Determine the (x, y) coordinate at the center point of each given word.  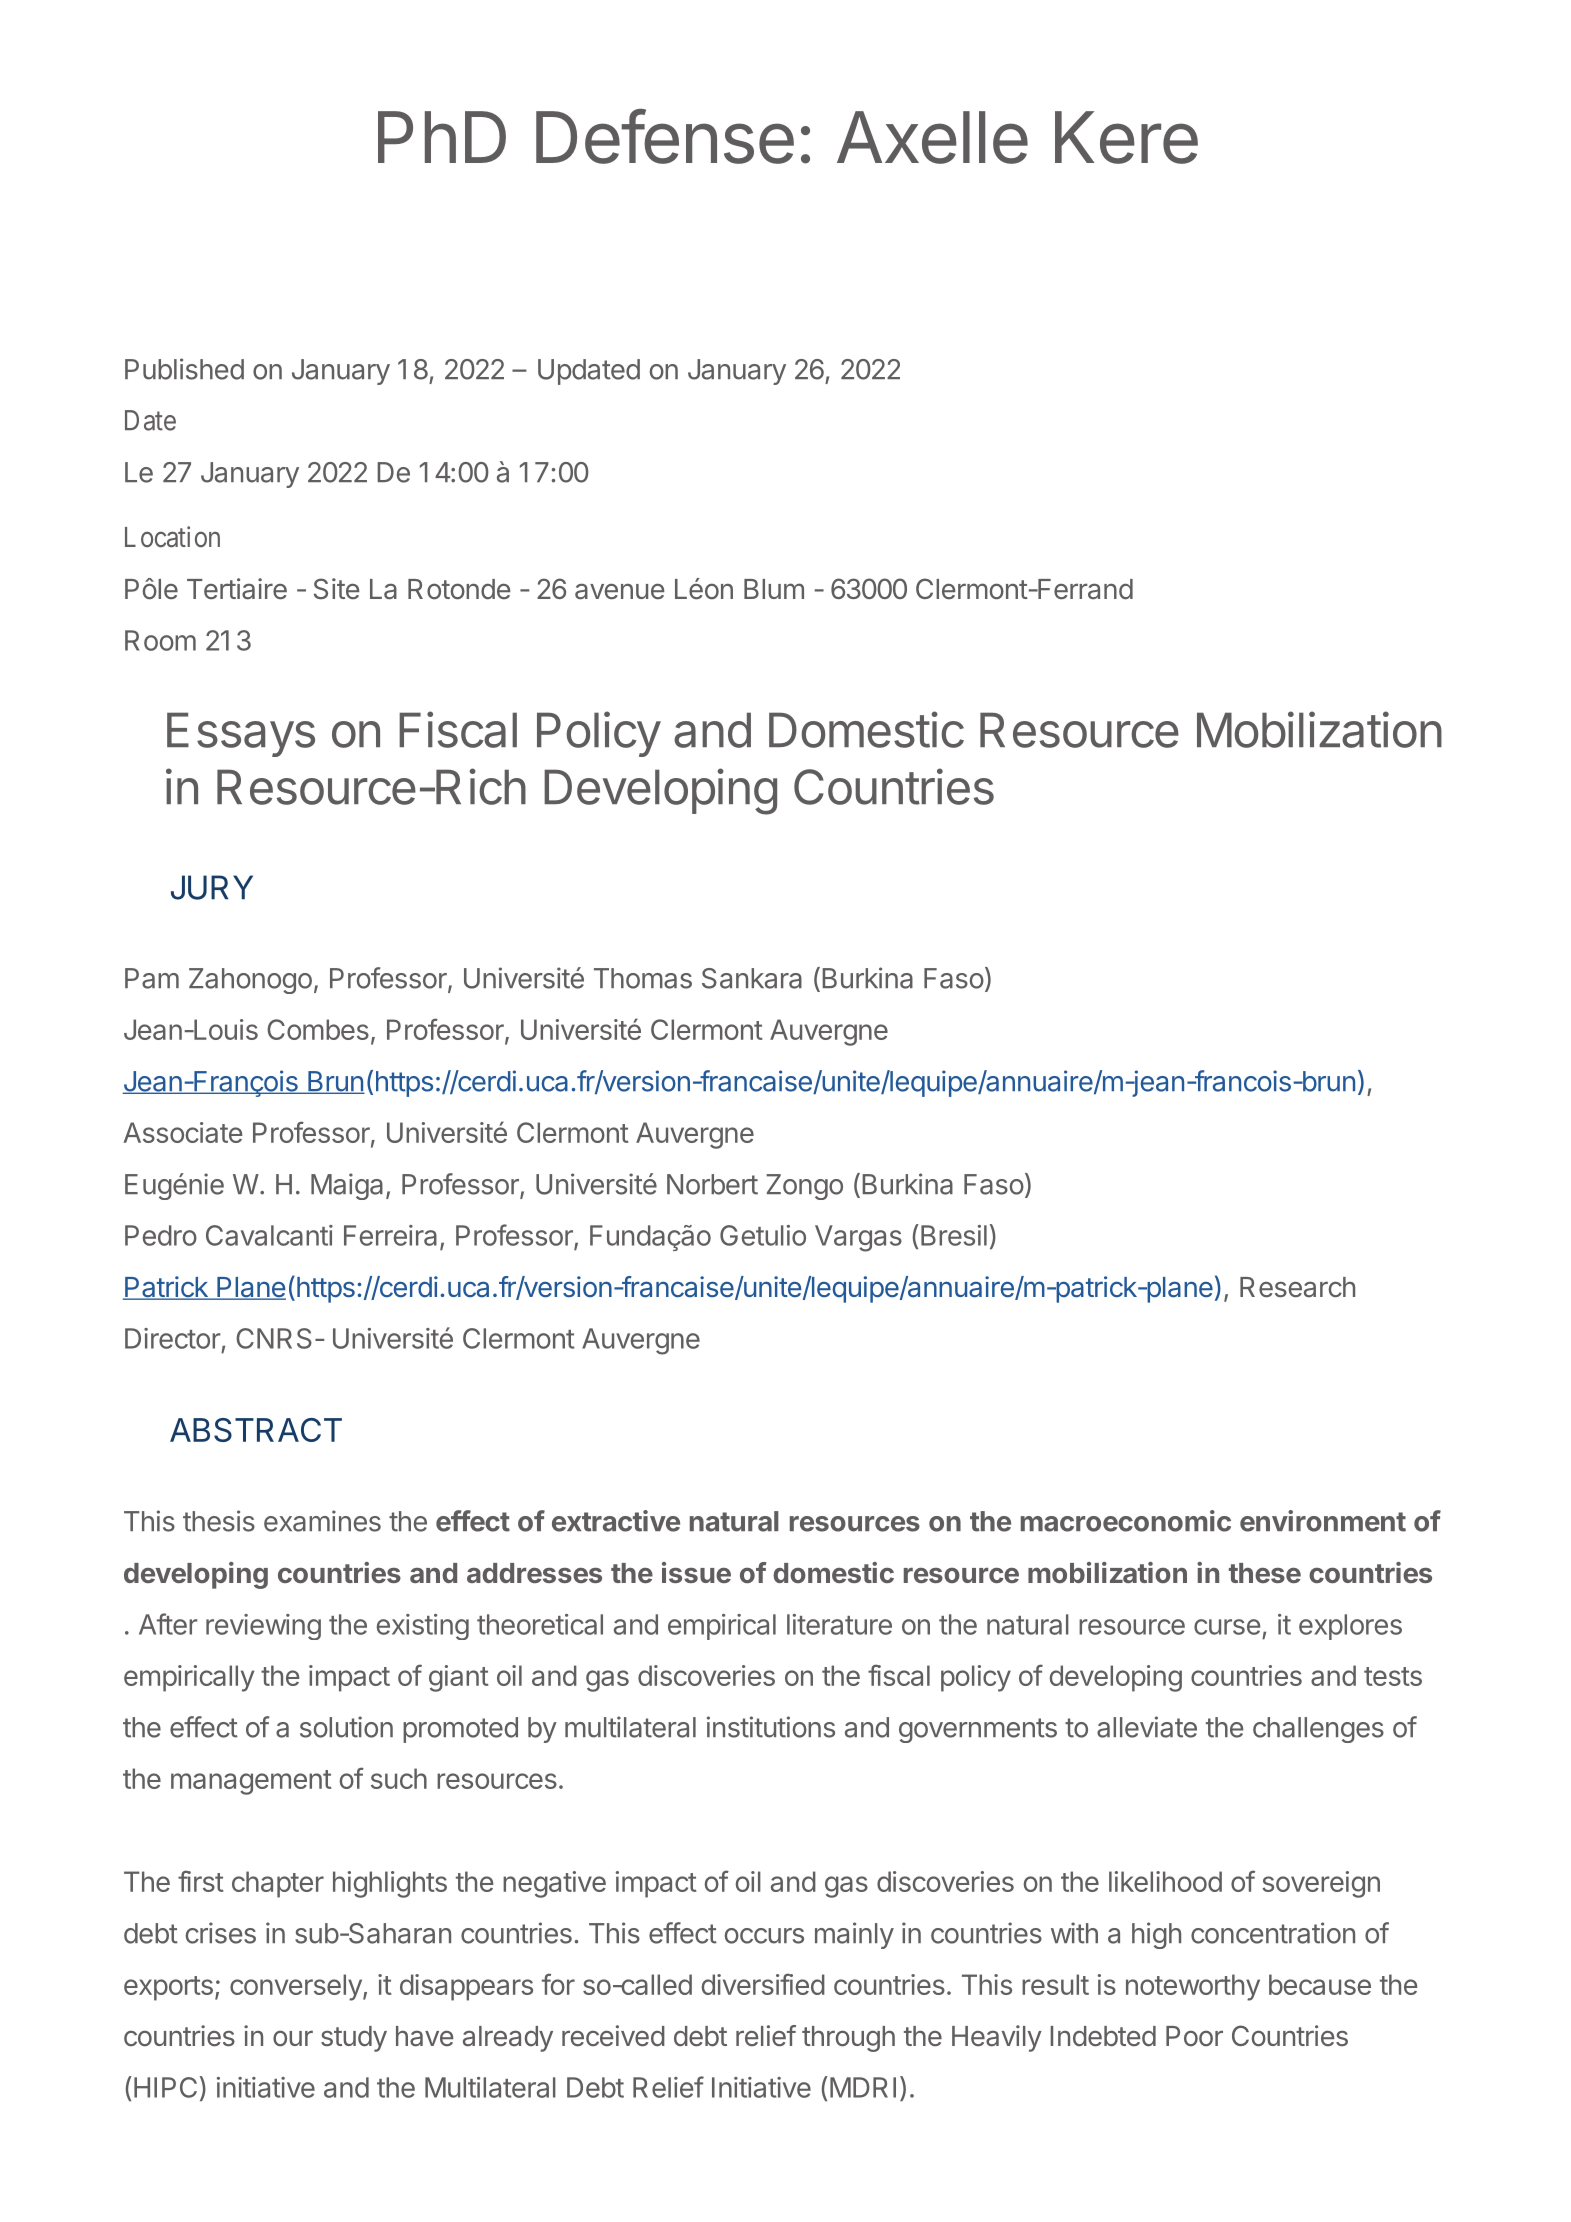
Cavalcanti (269, 1235)
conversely (297, 1987)
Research (1297, 1287)
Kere (1126, 137)
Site (336, 589)
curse (1227, 1627)
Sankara (752, 978)
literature (839, 1624)
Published (184, 369)
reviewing (263, 1627)
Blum (774, 589)
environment (1323, 1521)
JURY (212, 887)
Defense (665, 136)
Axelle (932, 137)
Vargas (858, 1238)
